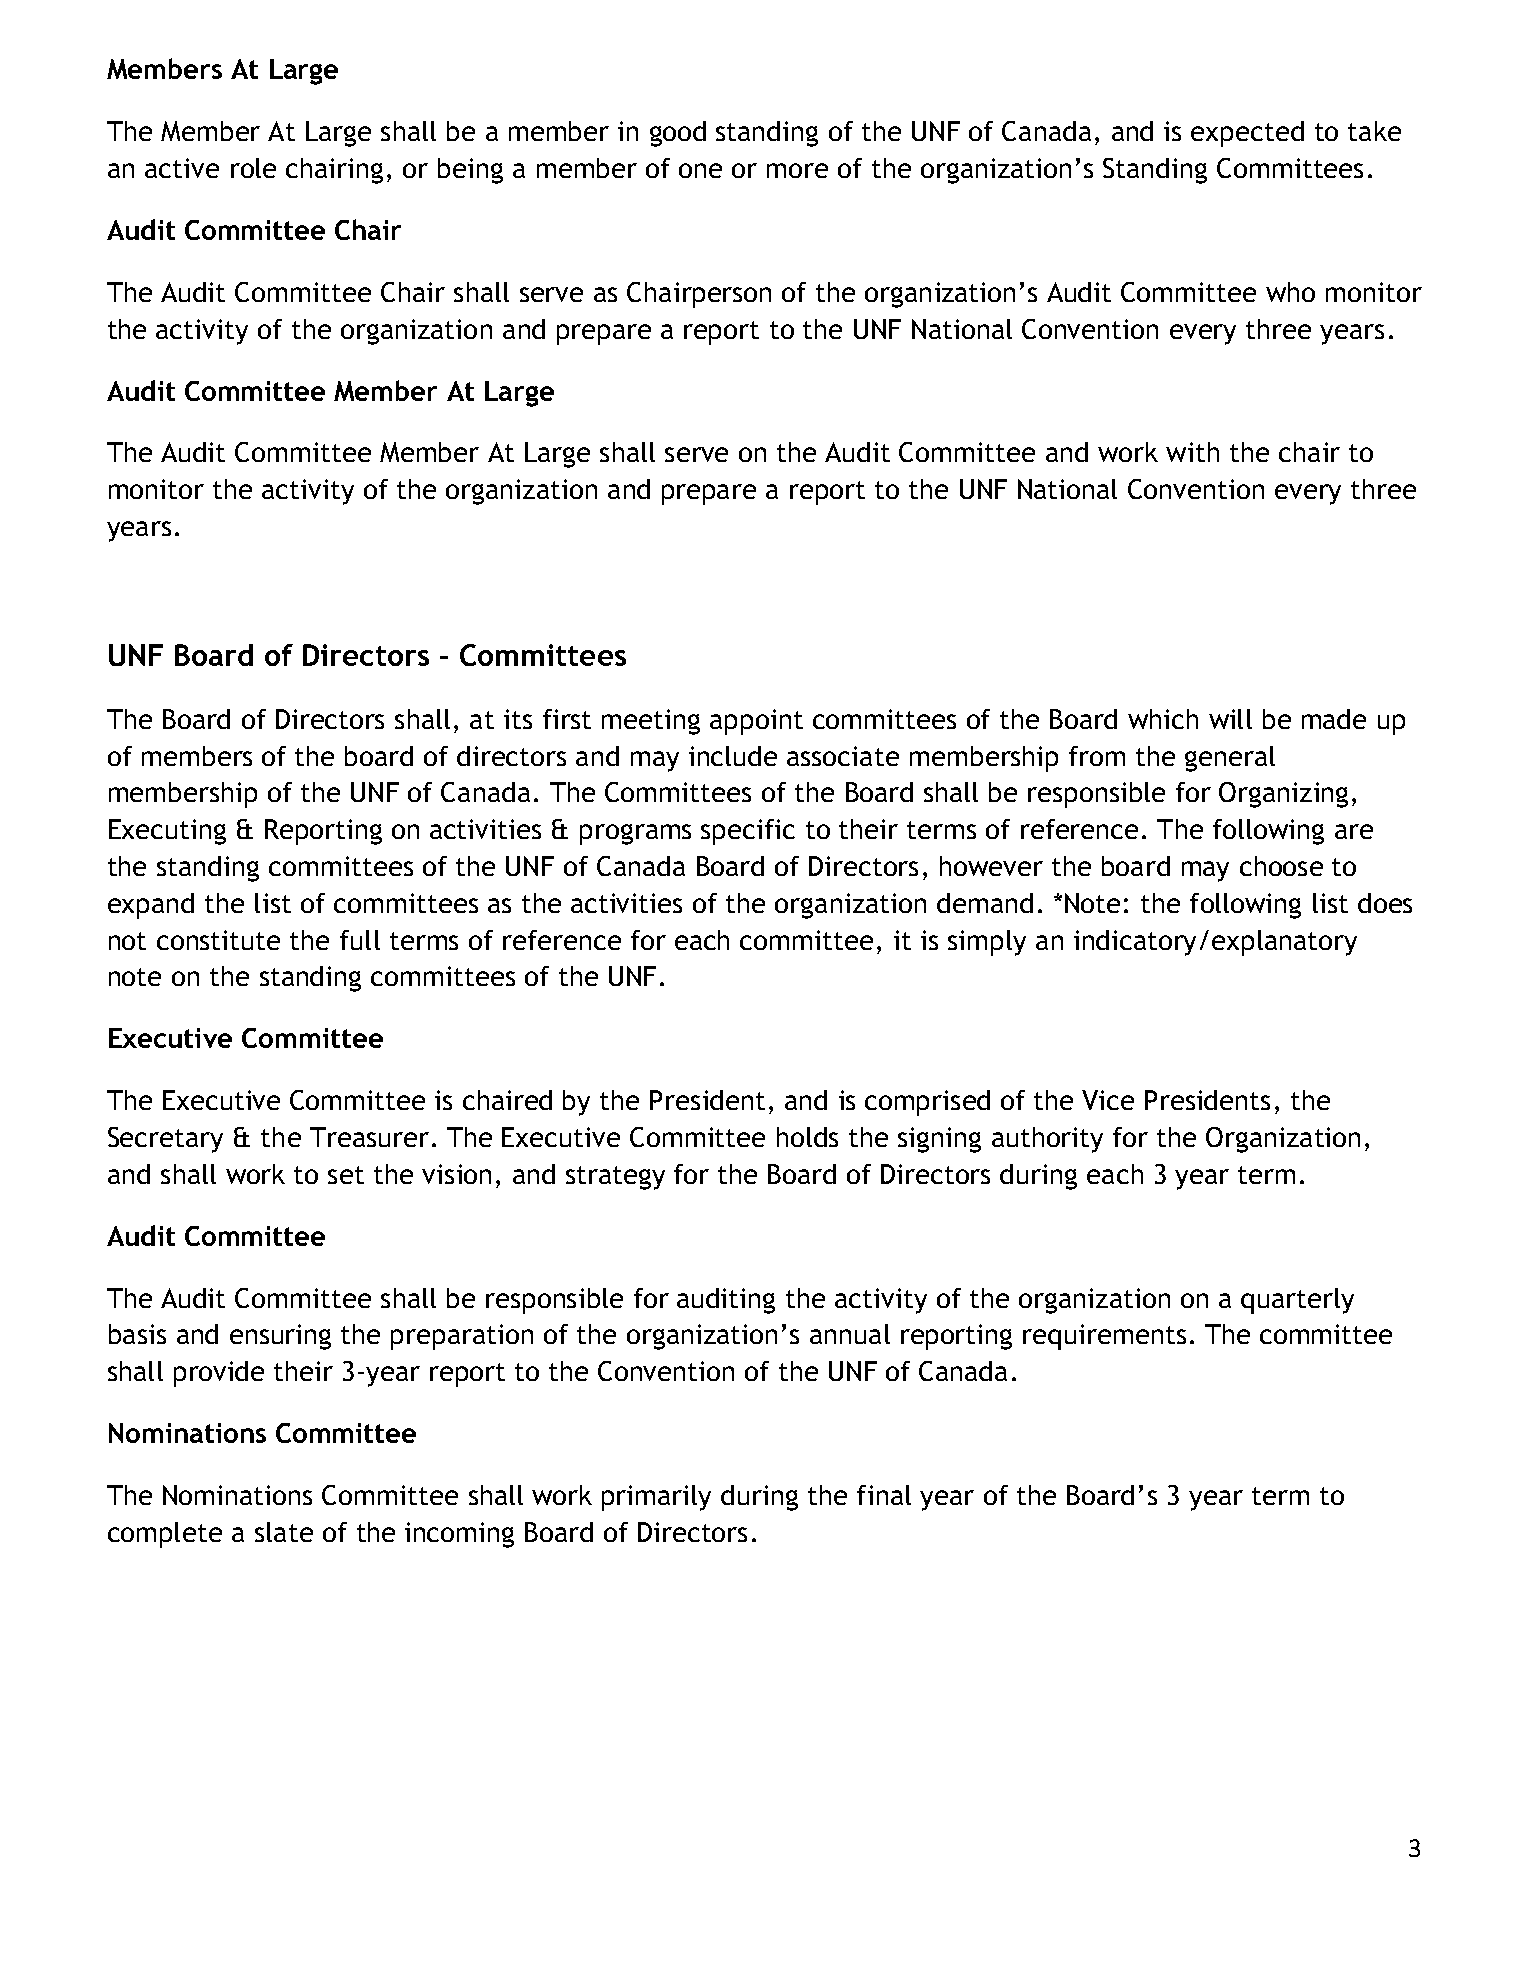  What do you see at coordinates (748, 832) in the page?
I see `specific` at bounding box center [748, 832].
